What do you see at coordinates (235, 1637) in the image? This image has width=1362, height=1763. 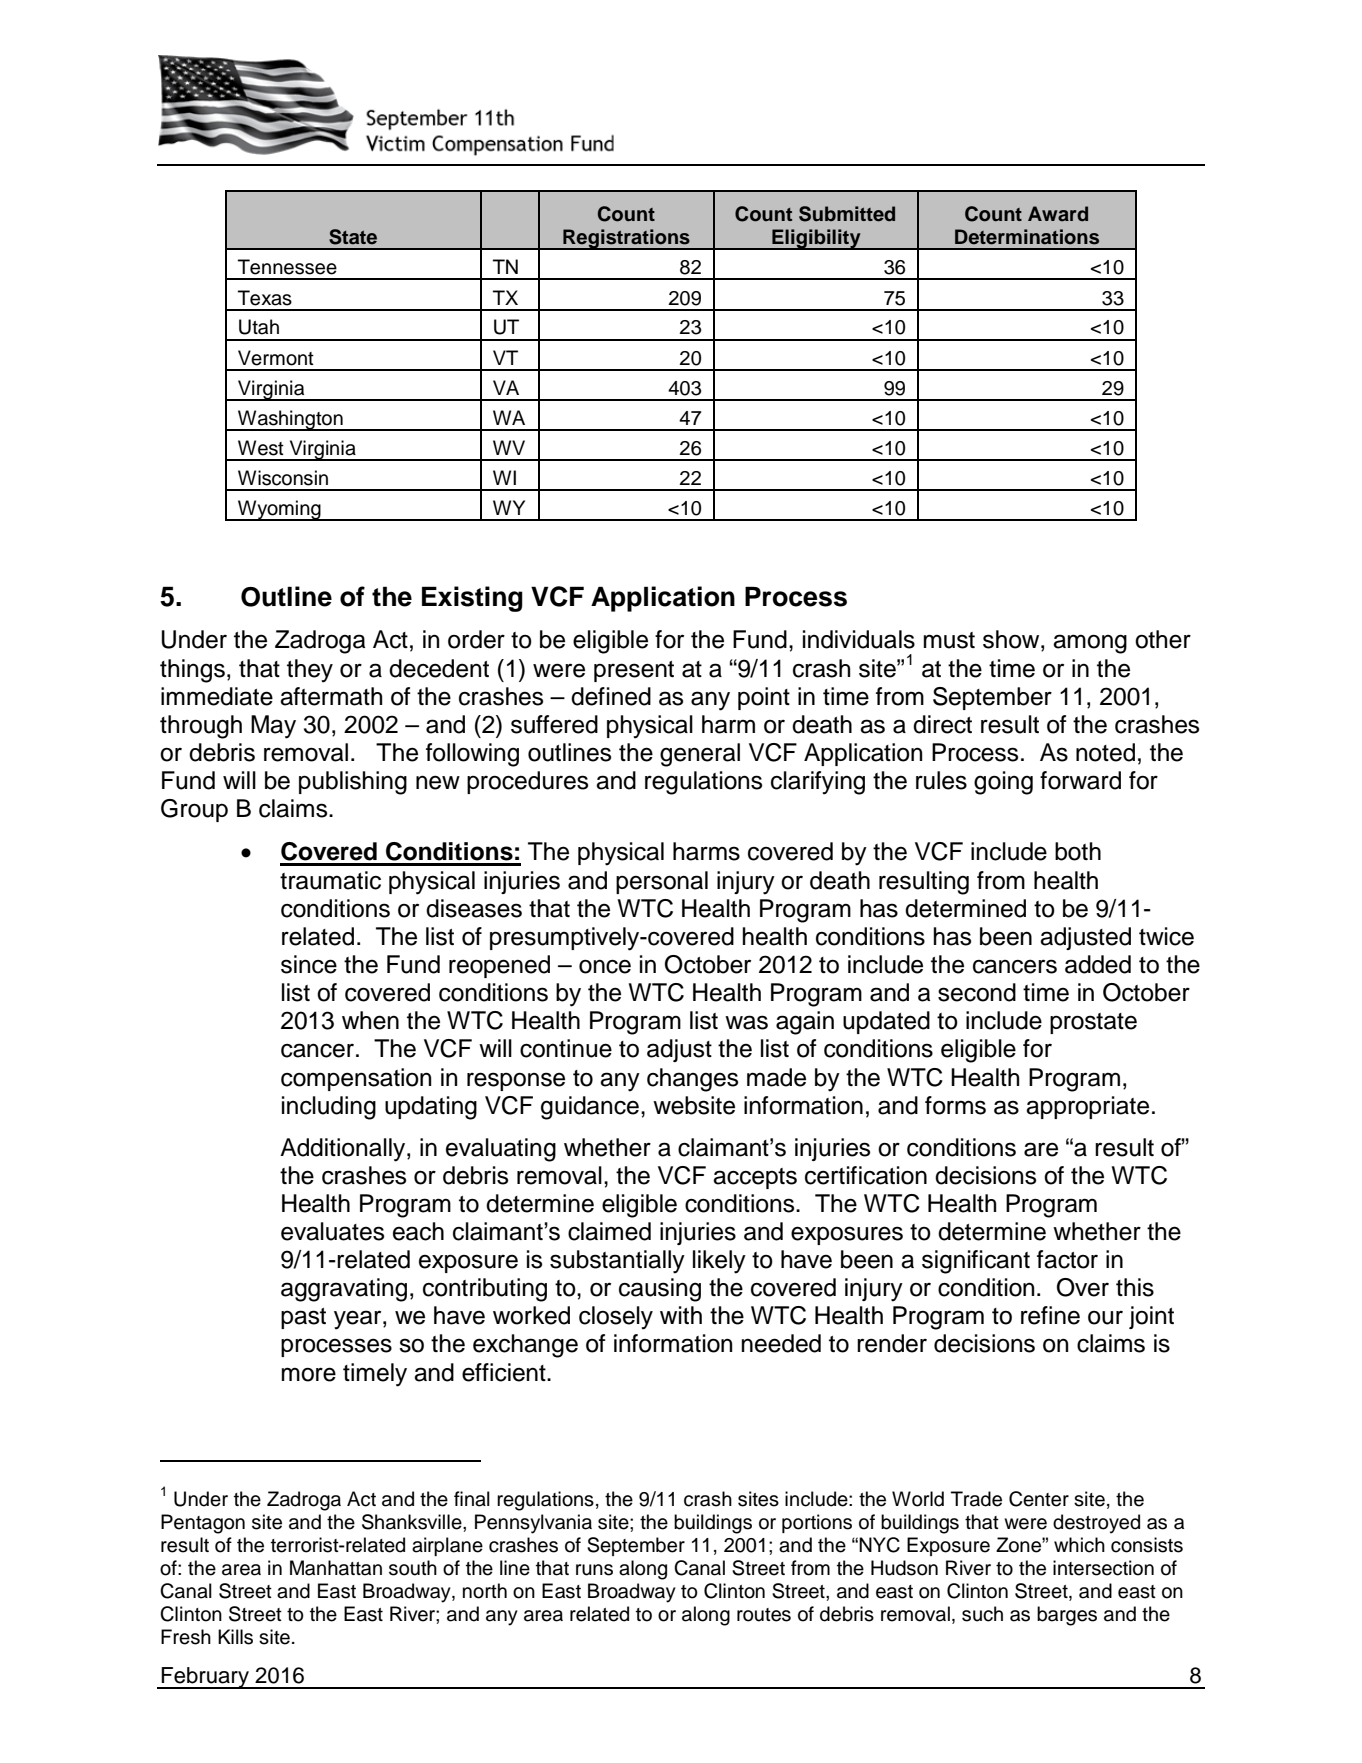 I see `Kills` at bounding box center [235, 1637].
